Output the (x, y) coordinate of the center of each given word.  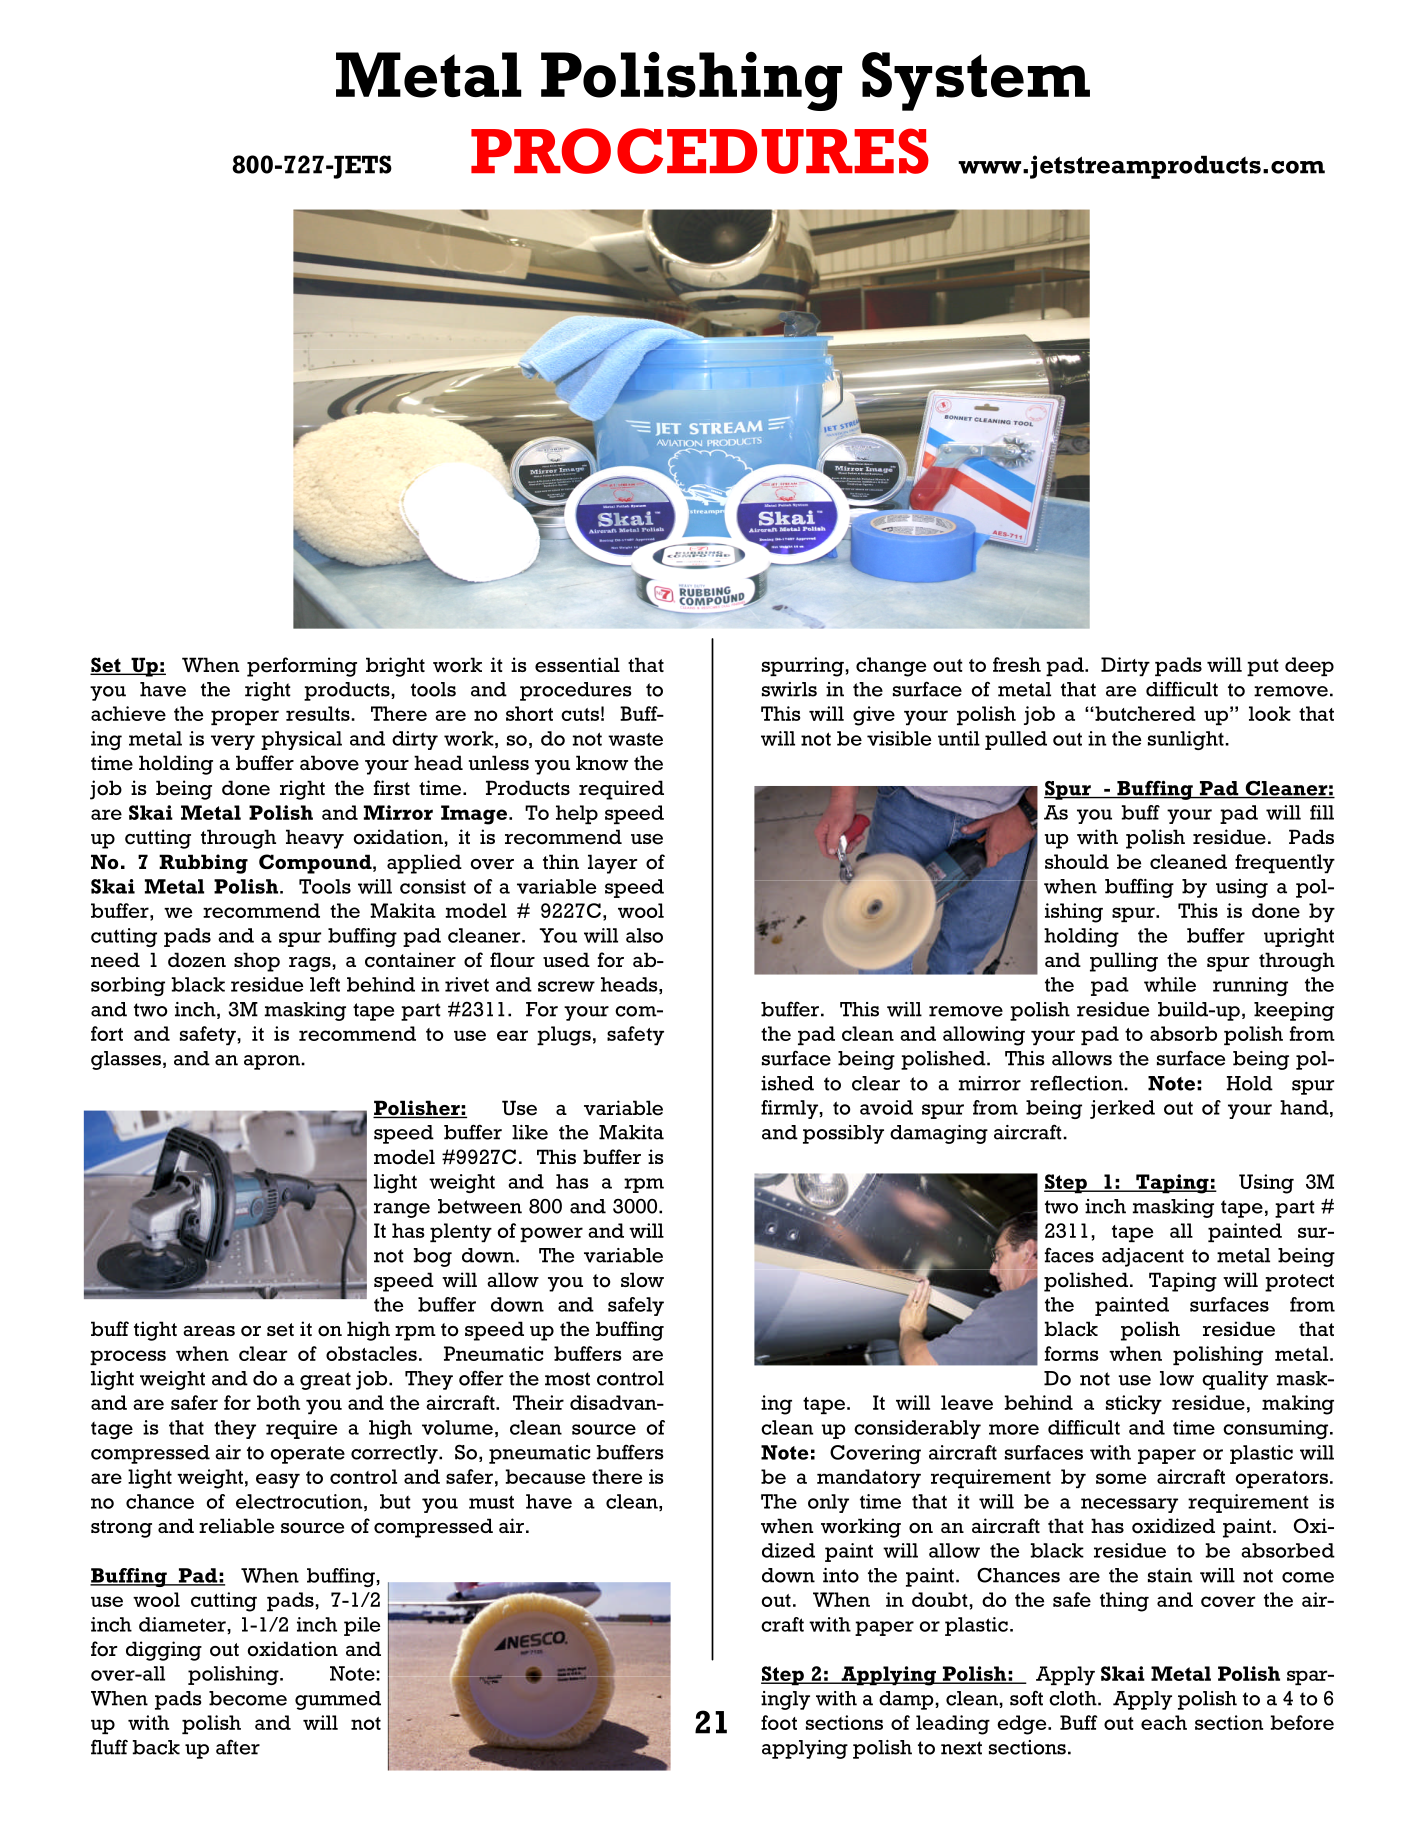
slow (642, 1280)
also (644, 935)
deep (1309, 666)
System (976, 81)
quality (1235, 1380)
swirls (789, 689)
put (1263, 667)
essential (577, 665)
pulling (1124, 962)
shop (257, 962)
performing (302, 667)
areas (209, 1331)
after (238, 1747)
